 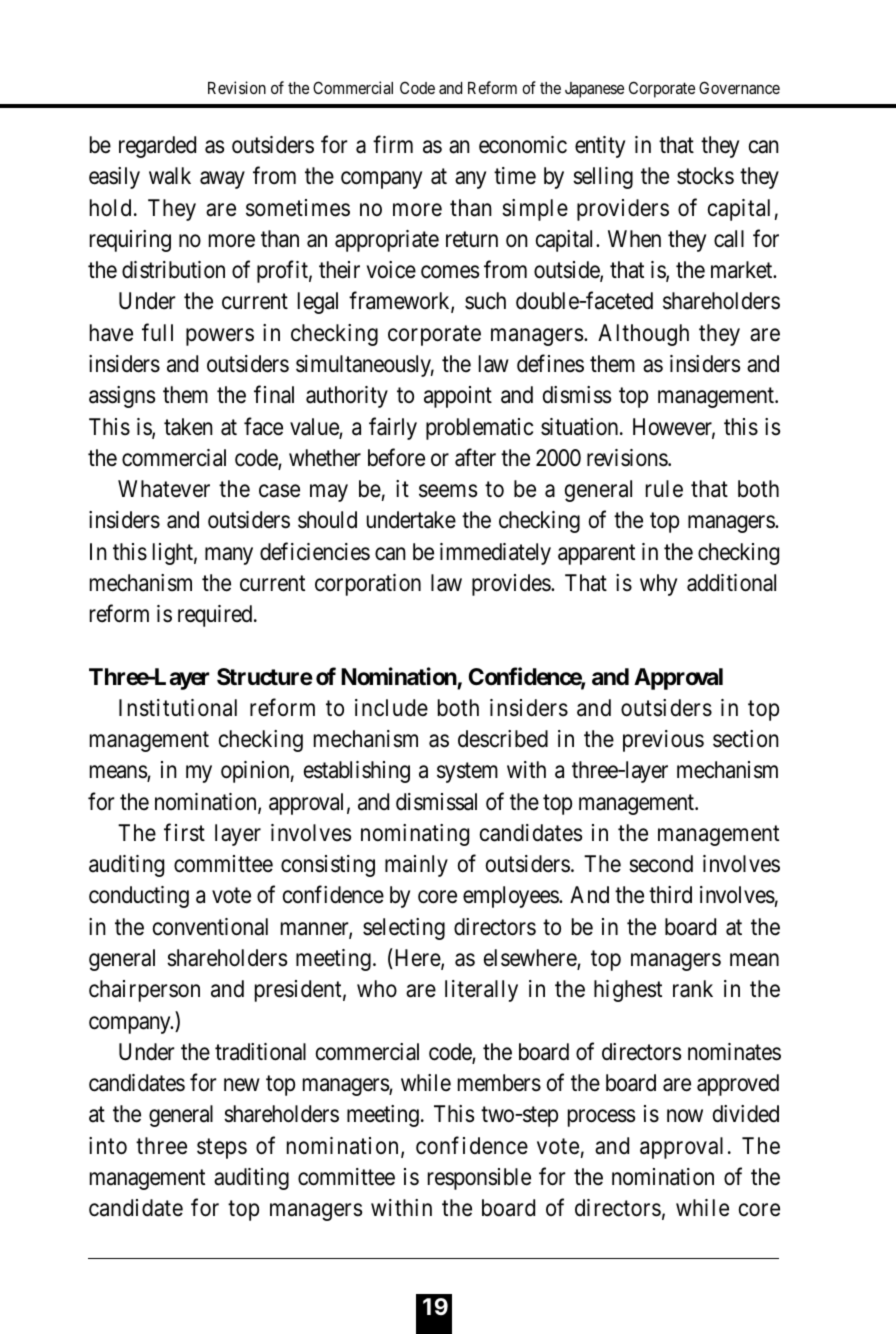 What do you see at coordinates (393, 144) in the page?
I see `firm` at bounding box center [393, 144].
